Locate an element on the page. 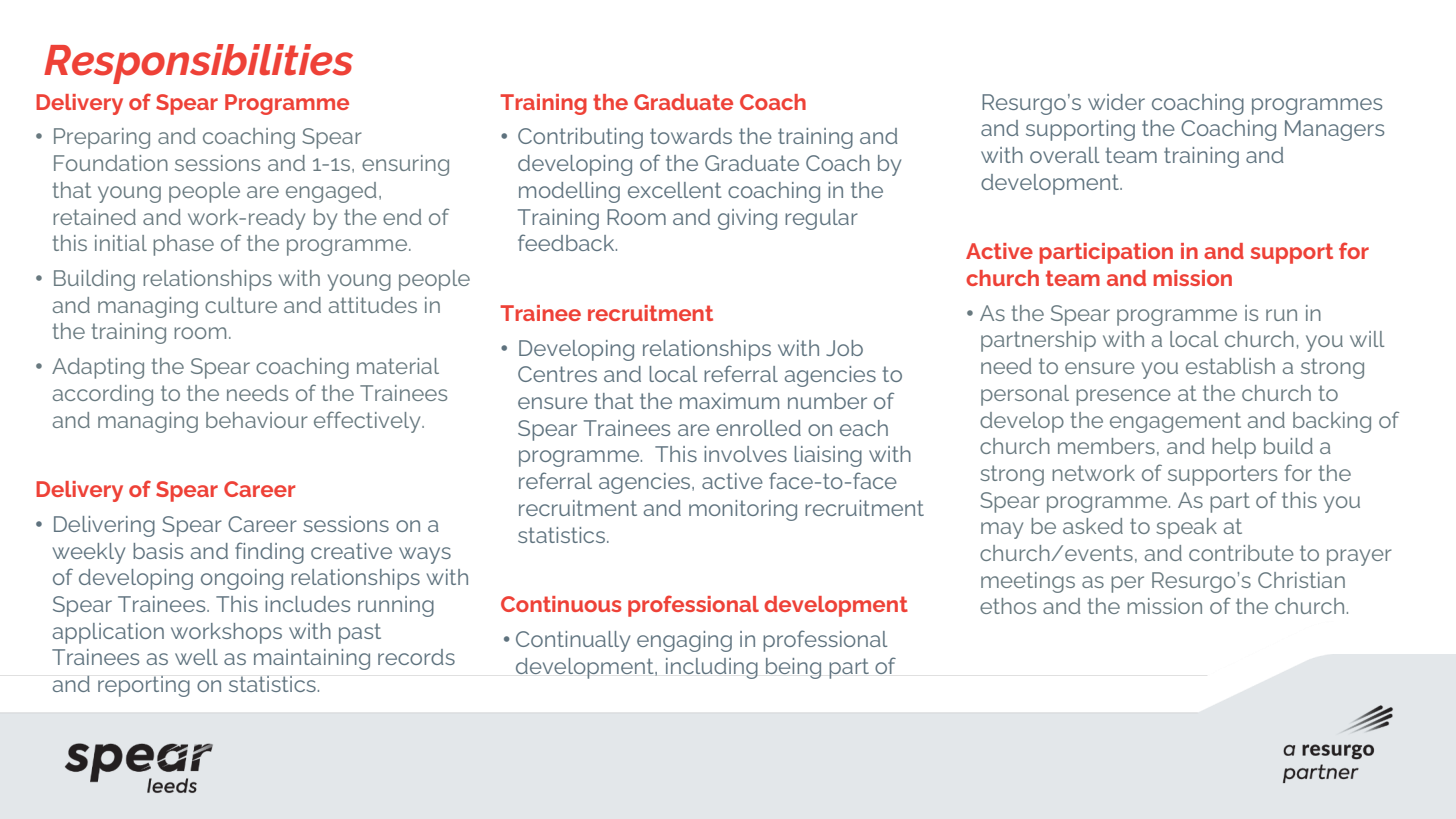  speak is located at coordinates (1186, 528).
